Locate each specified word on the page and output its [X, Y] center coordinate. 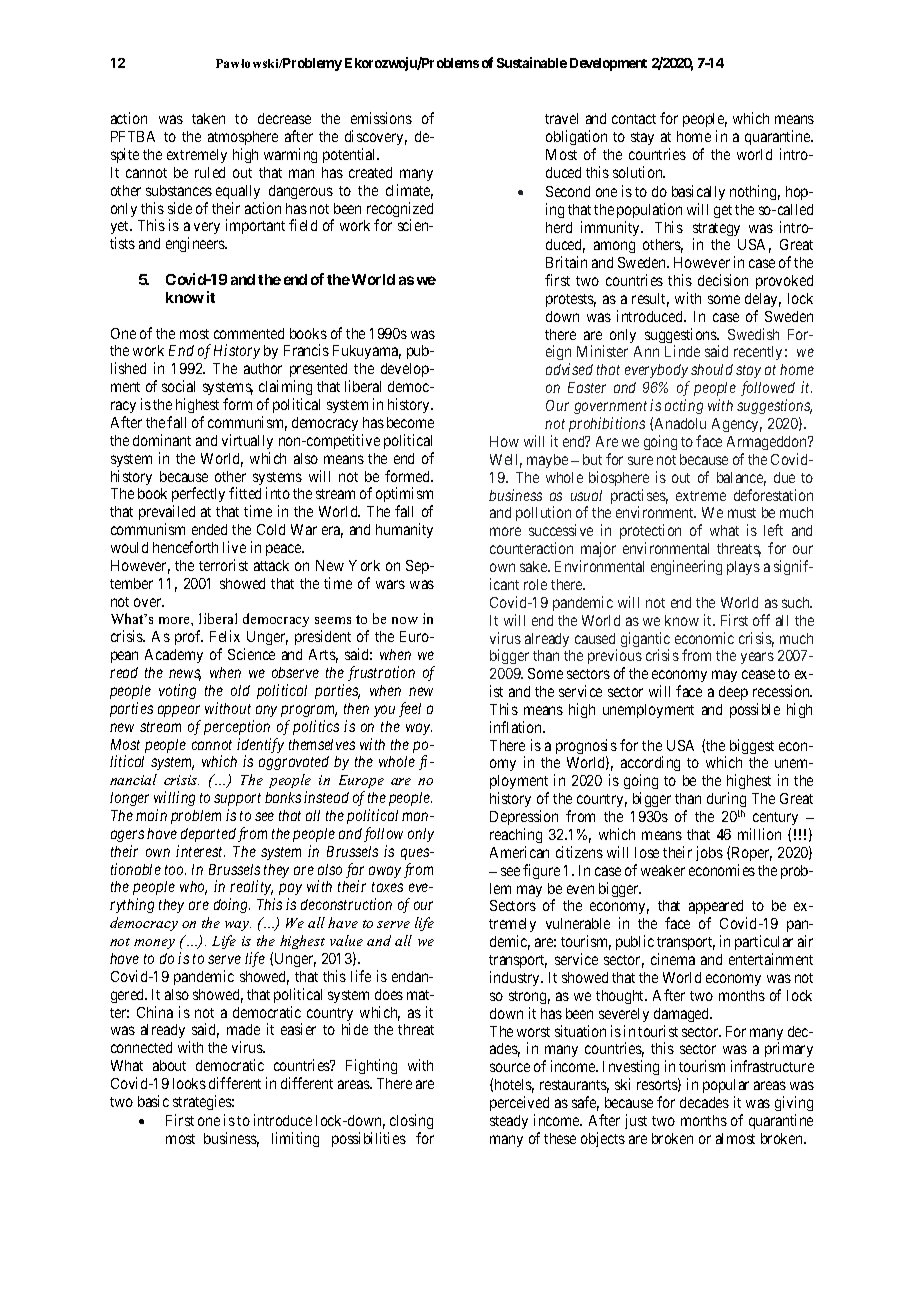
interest [200, 851]
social [178, 386]
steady [509, 1122]
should [712, 369]
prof [189, 637]
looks [189, 1083]
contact [634, 119]
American [519, 852]
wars [390, 584]
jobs [709, 853]
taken [208, 118]
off [761, 620]
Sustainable [532, 62]
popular [726, 1086]
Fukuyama [367, 352]
